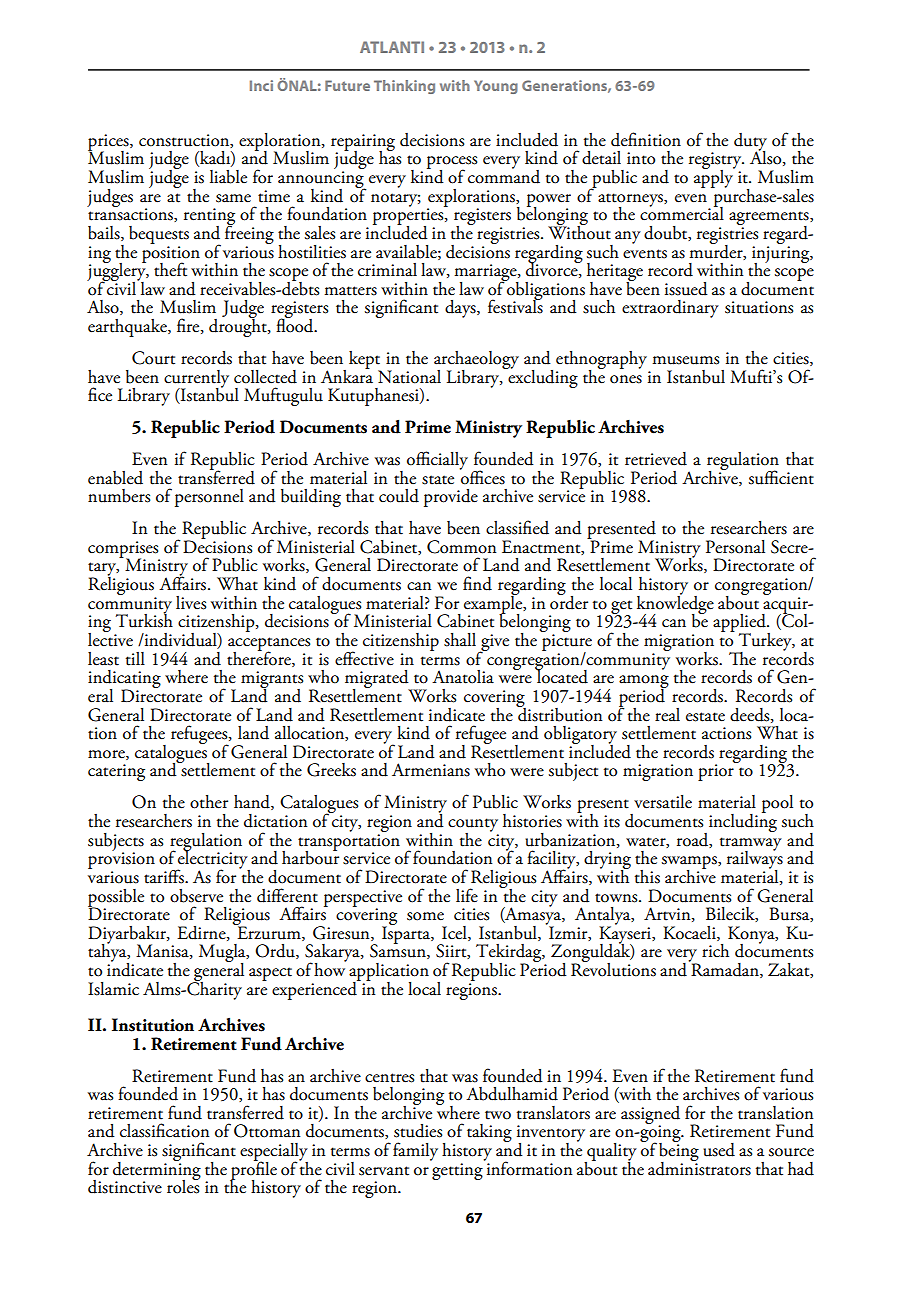 This screenshot has height=1308, width=924. I want to click on prior, so click(717, 771).
